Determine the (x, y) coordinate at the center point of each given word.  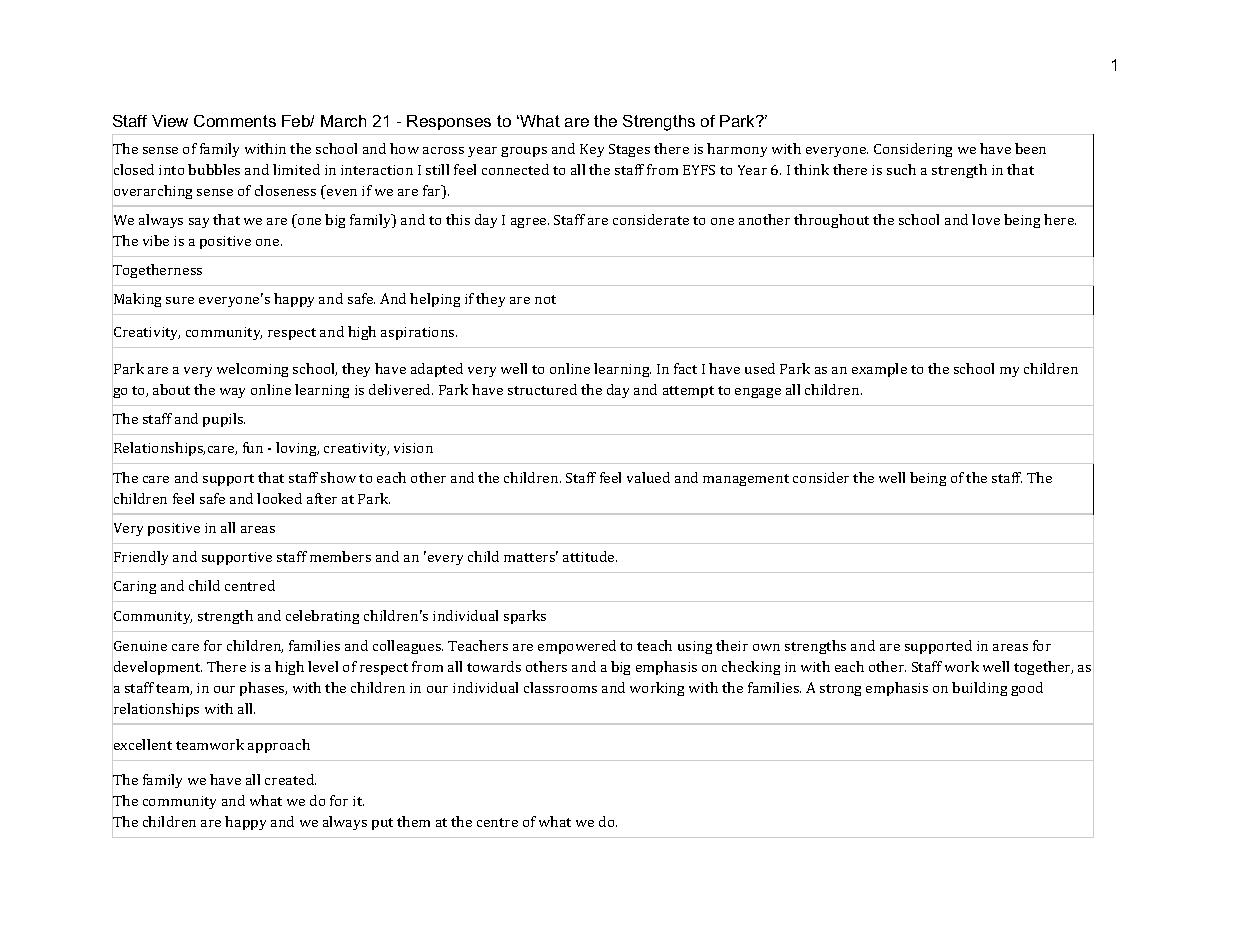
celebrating (322, 617)
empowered (577, 647)
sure (180, 300)
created (290, 779)
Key (592, 150)
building (979, 689)
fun (253, 447)
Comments (235, 121)
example (879, 370)
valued (648, 477)
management (746, 480)
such (901, 169)
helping (435, 300)
